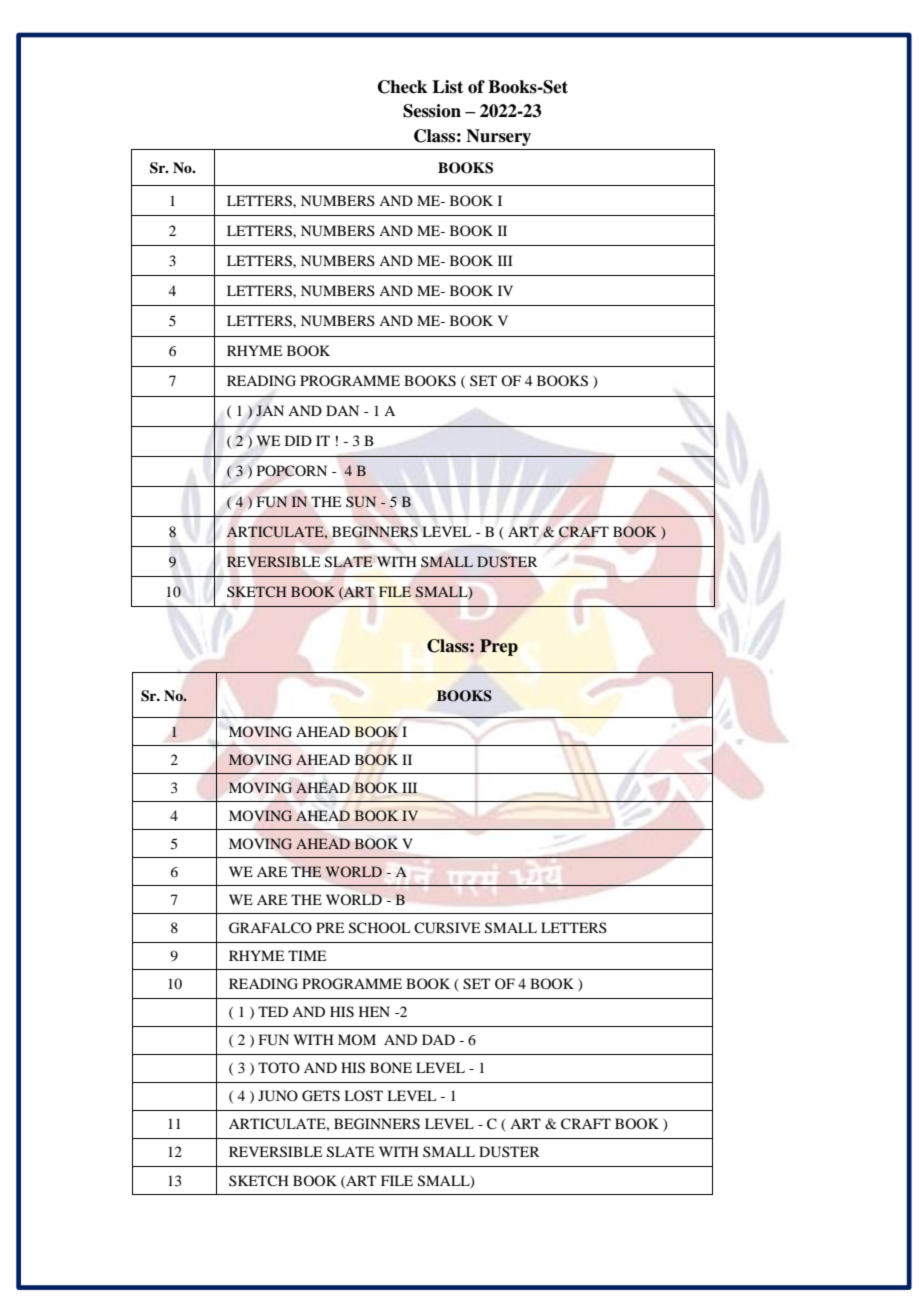  I want to click on SCHOOL, so click(379, 928).
